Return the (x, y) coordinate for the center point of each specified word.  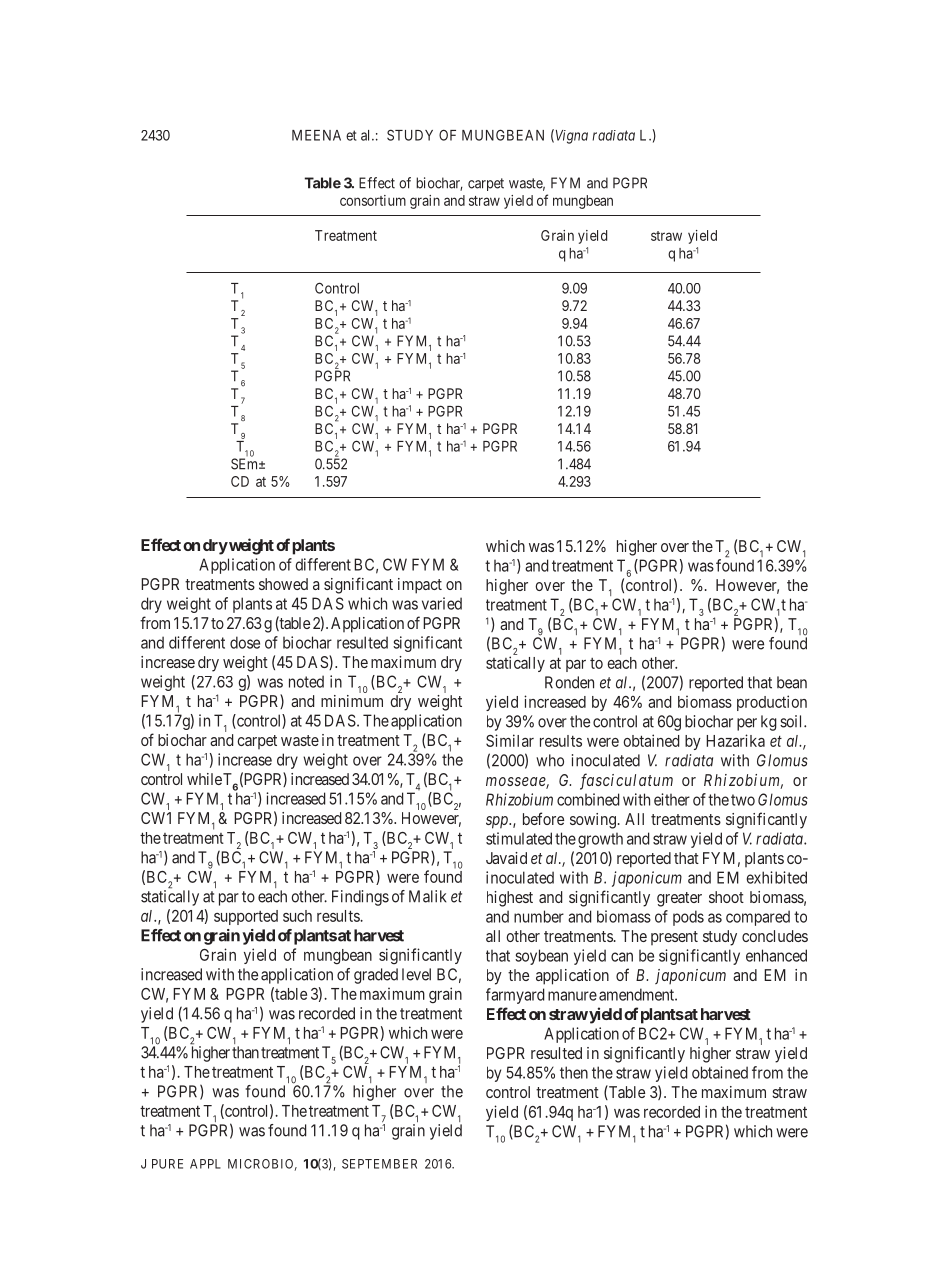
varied (442, 603)
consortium (373, 200)
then (574, 1072)
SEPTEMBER (379, 1164)
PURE (167, 1164)
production (772, 703)
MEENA (316, 135)
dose (245, 642)
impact (420, 586)
